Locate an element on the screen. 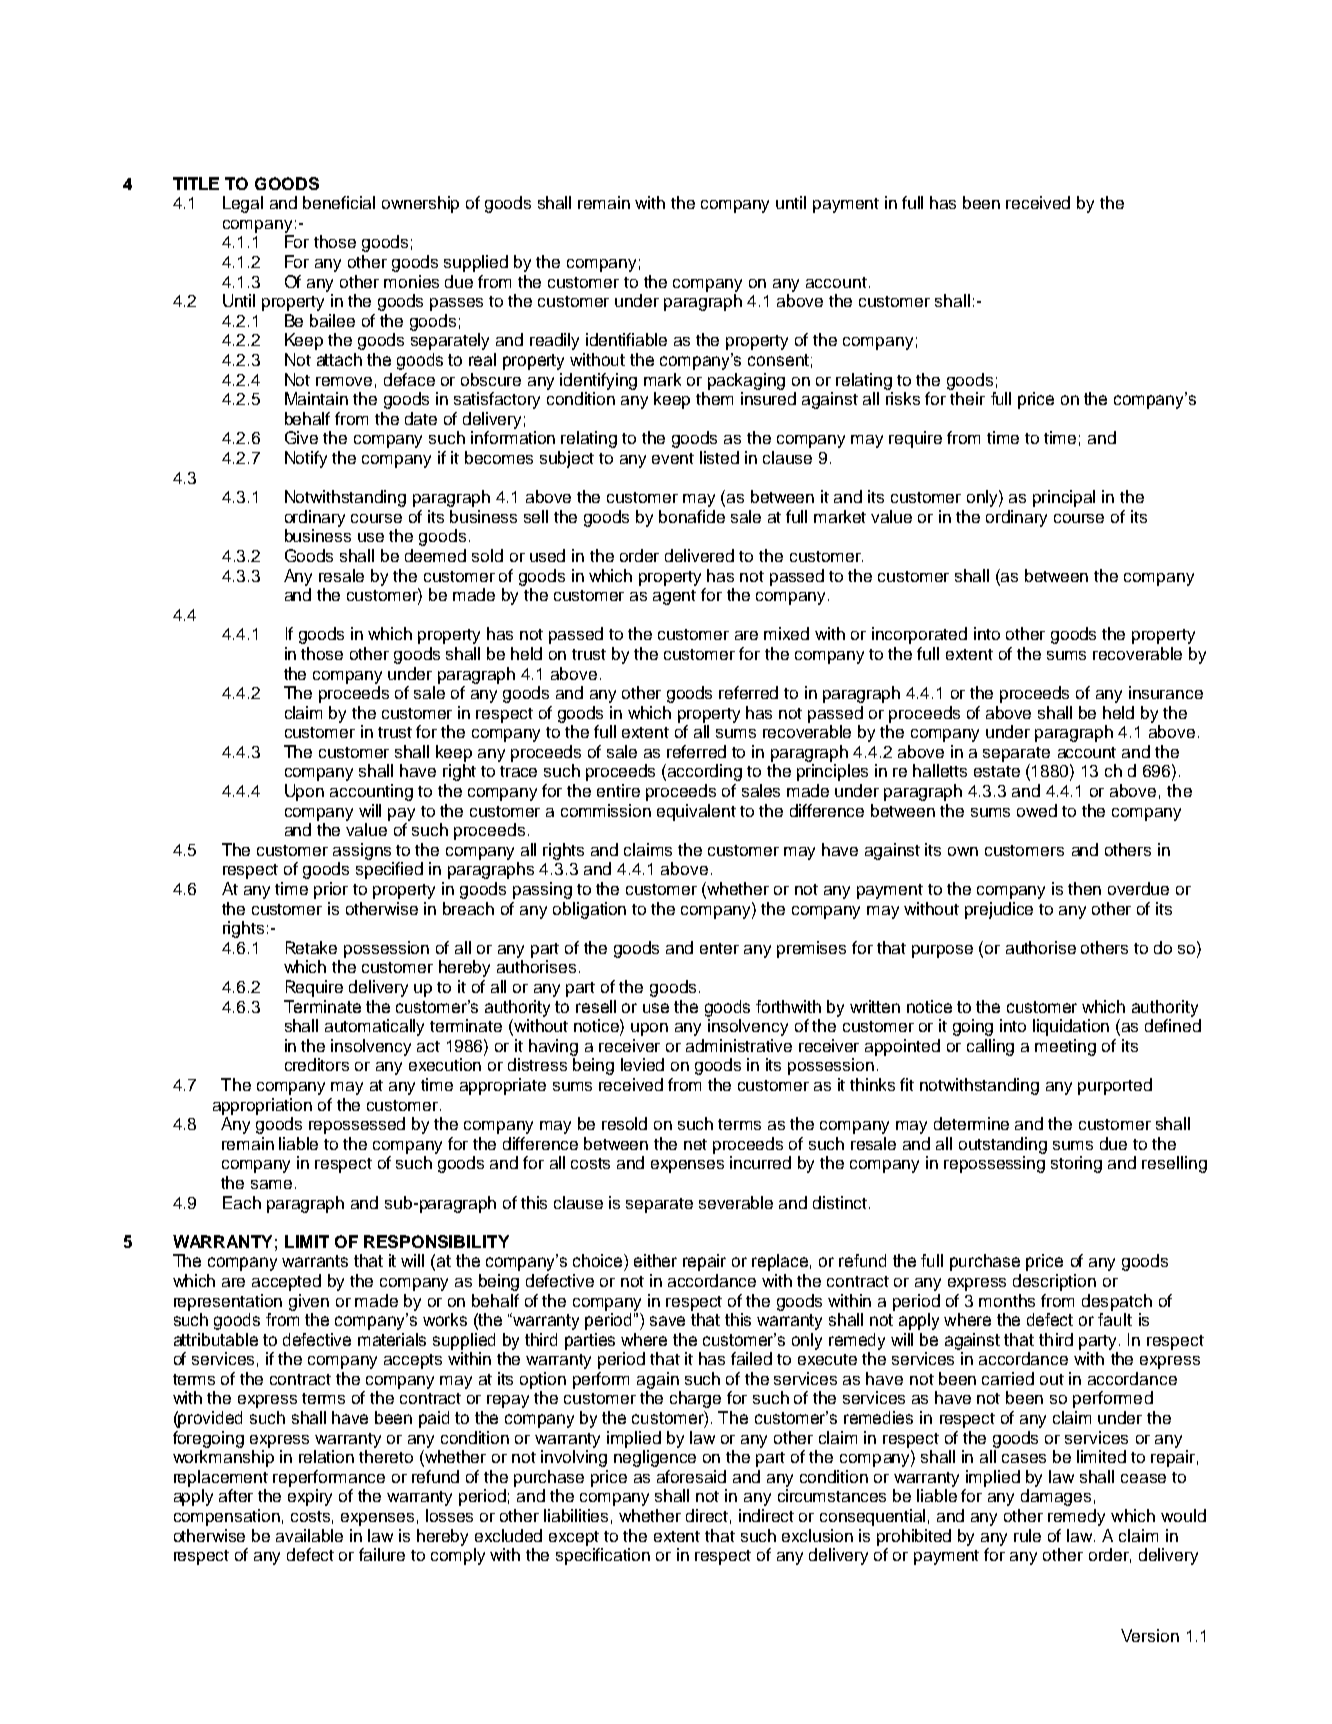 The image size is (1332, 1724). their is located at coordinates (967, 398).
